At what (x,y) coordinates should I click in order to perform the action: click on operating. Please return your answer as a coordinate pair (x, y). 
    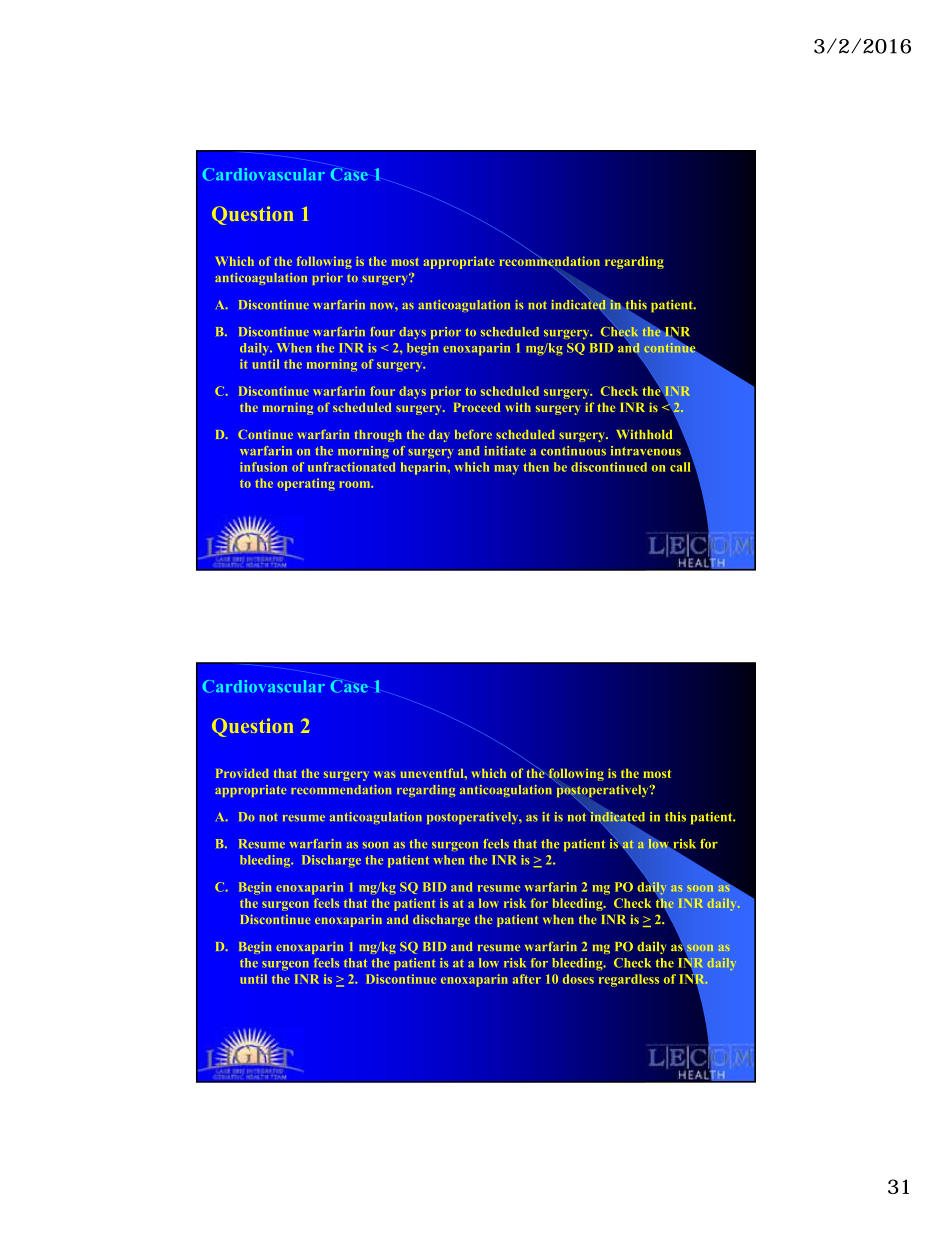
    Looking at the image, I should click on (306, 484).
